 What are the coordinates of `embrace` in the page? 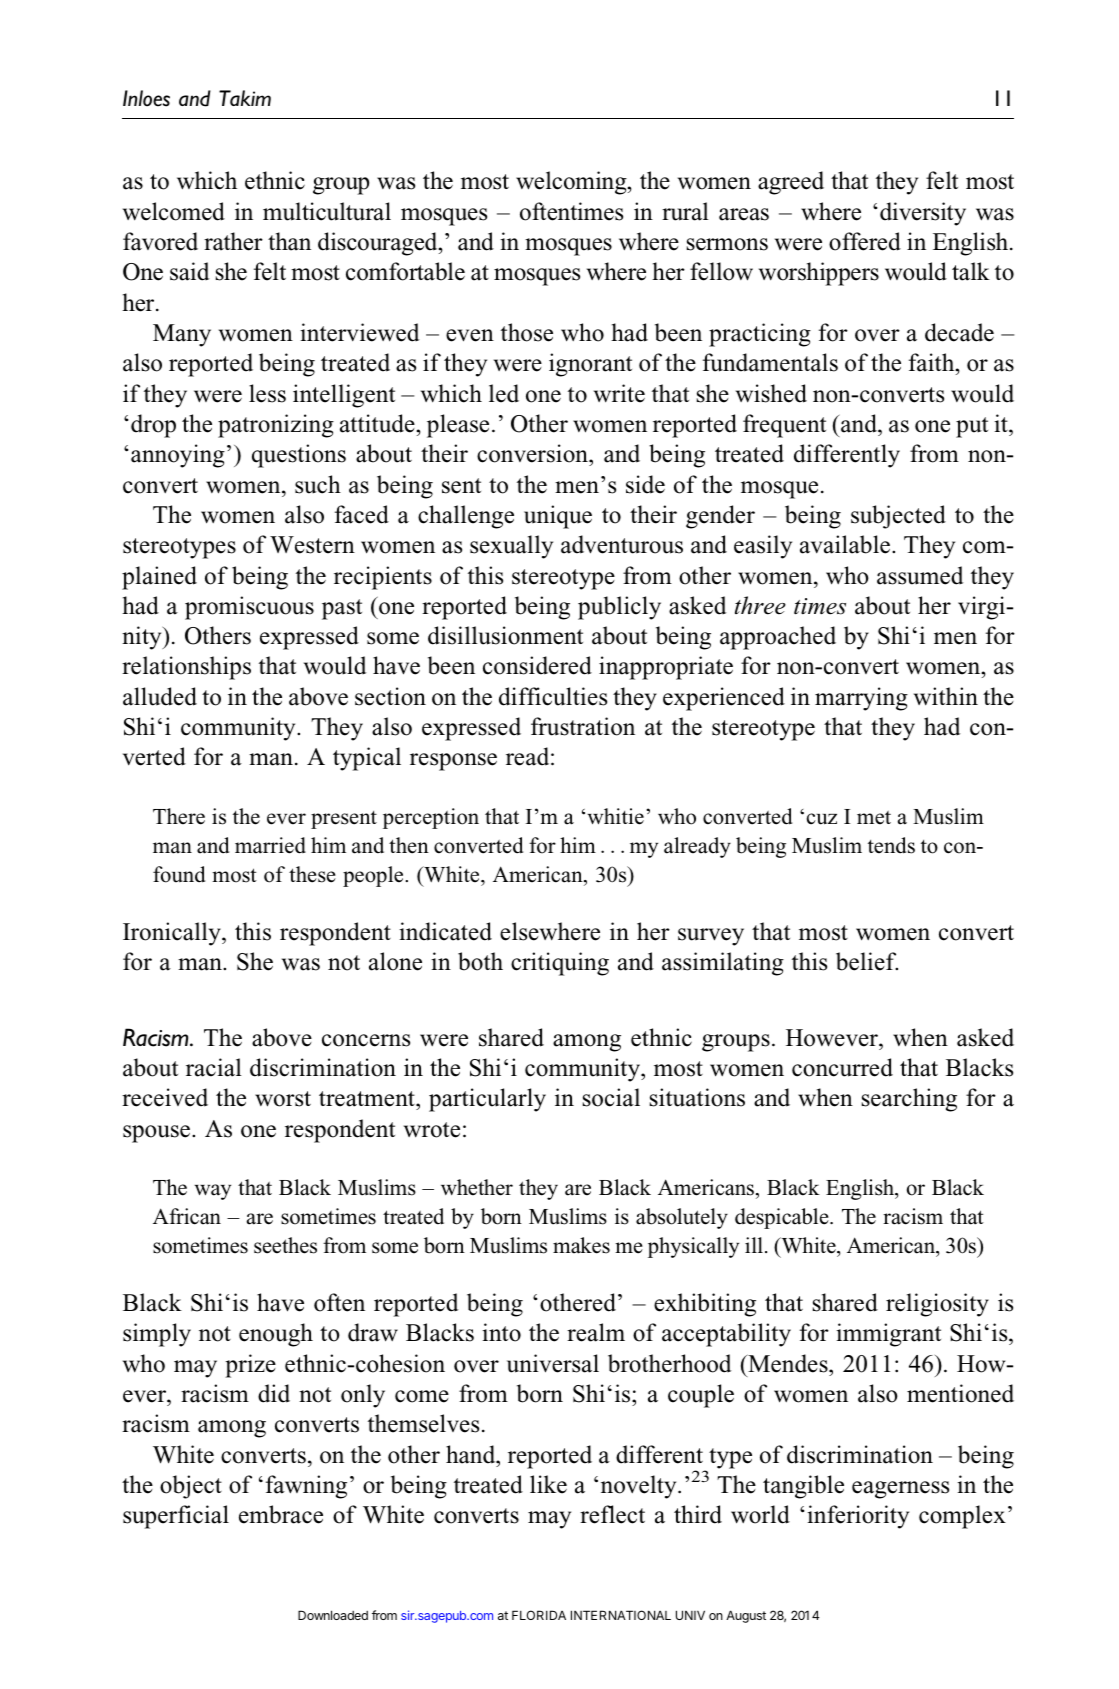 It's located at (281, 1514).
